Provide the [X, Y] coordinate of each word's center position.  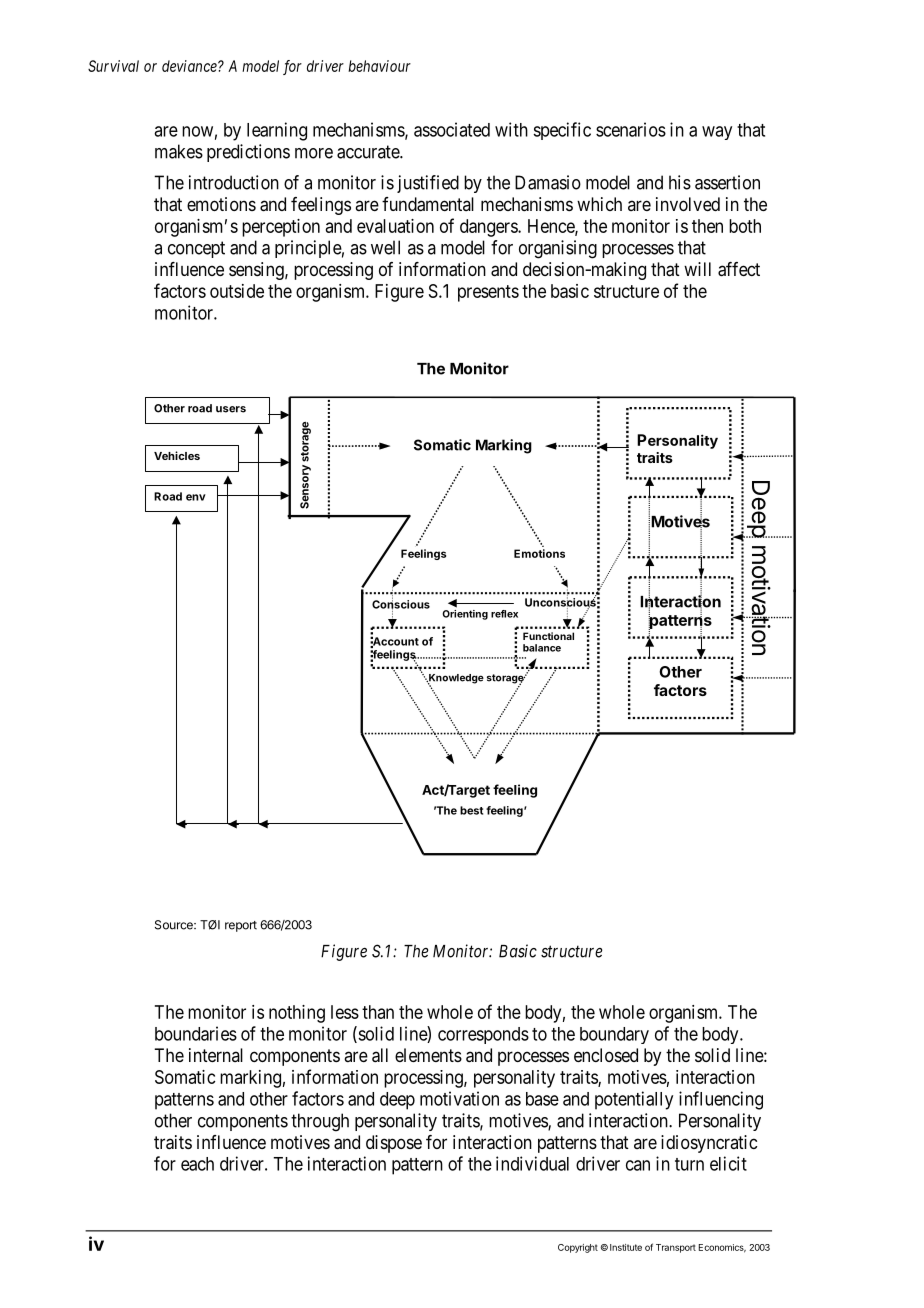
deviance [190, 66]
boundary [614, 1035]
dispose [394, 1144]
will [697, 269]
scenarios [631, 129]
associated [452, 129]
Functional [548, 636]
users [231, 409]
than [378, 1012]
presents [488, 293]
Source [175, 925]
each [197, 1164]
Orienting [465, 615]
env [196, 497]
